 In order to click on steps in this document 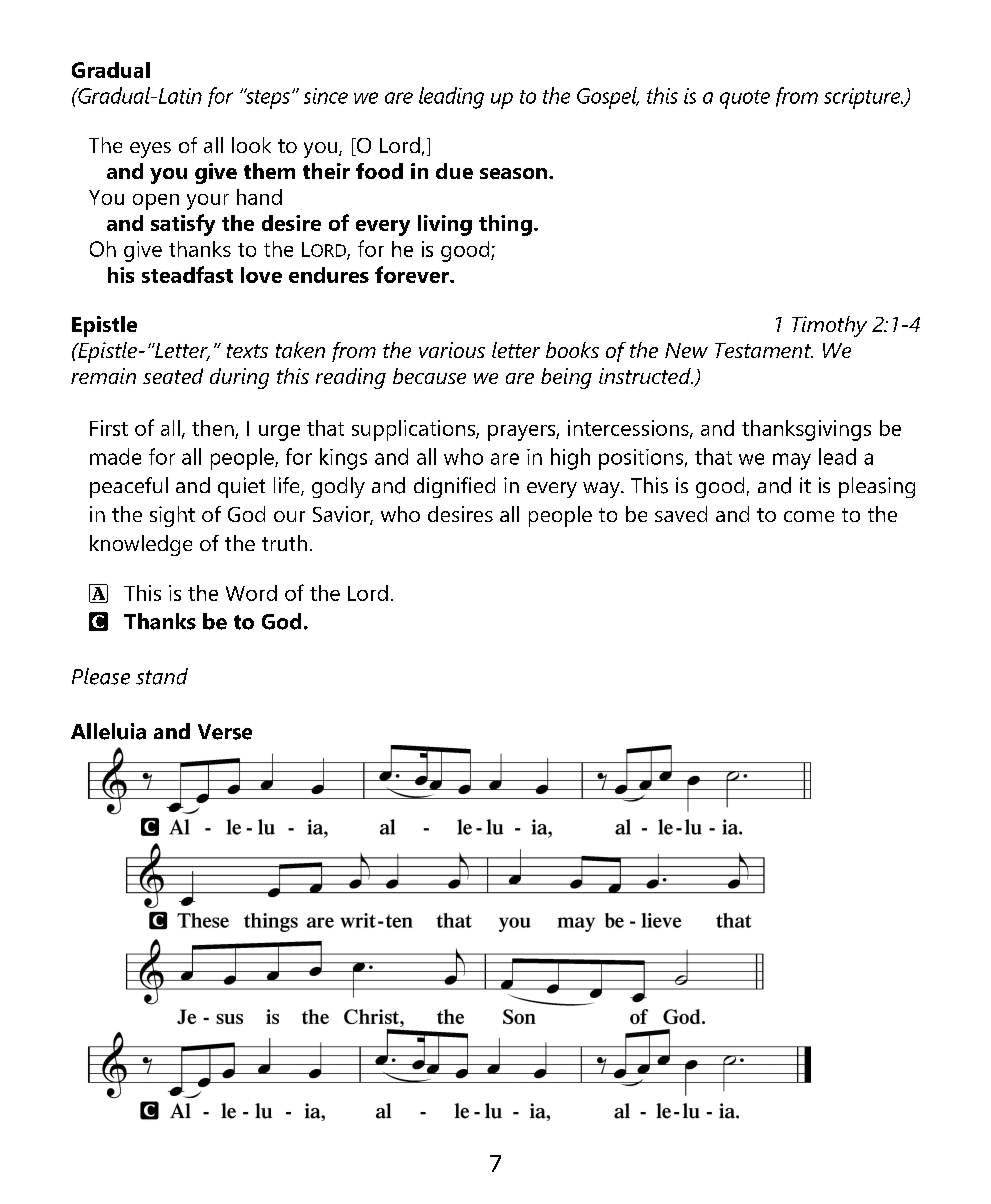, I will do `click(267, 98)`.
